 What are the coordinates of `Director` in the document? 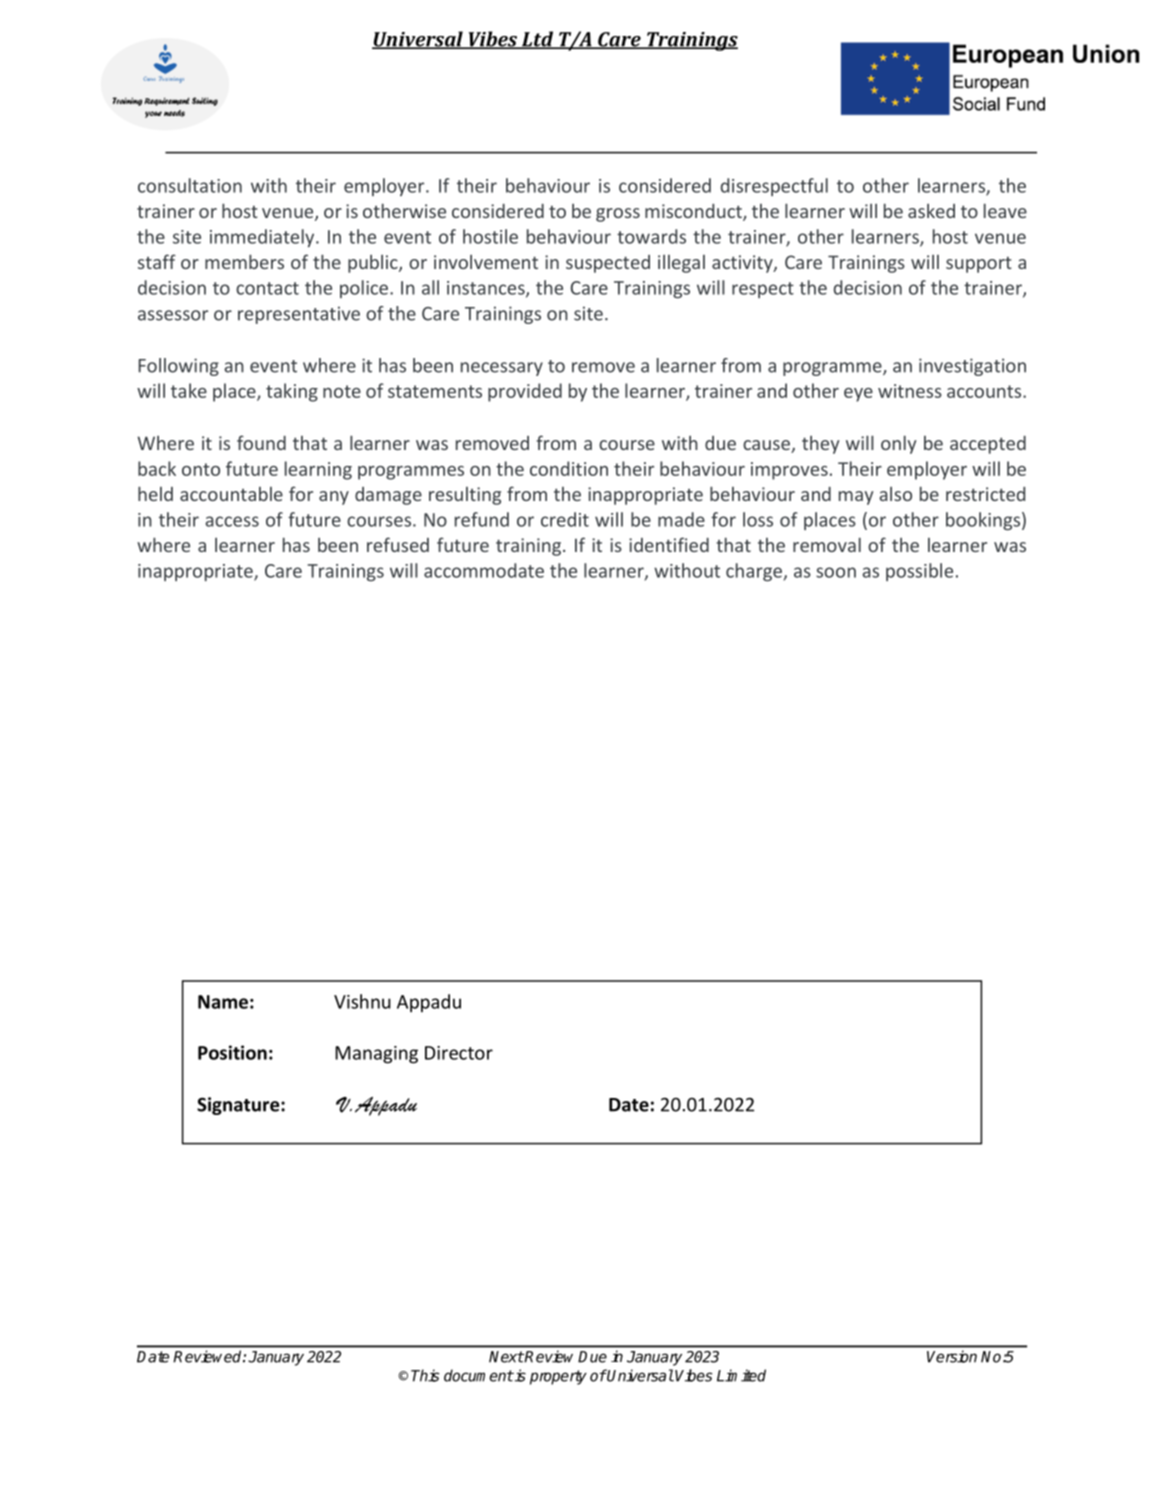 It's located at (459, 1053).
